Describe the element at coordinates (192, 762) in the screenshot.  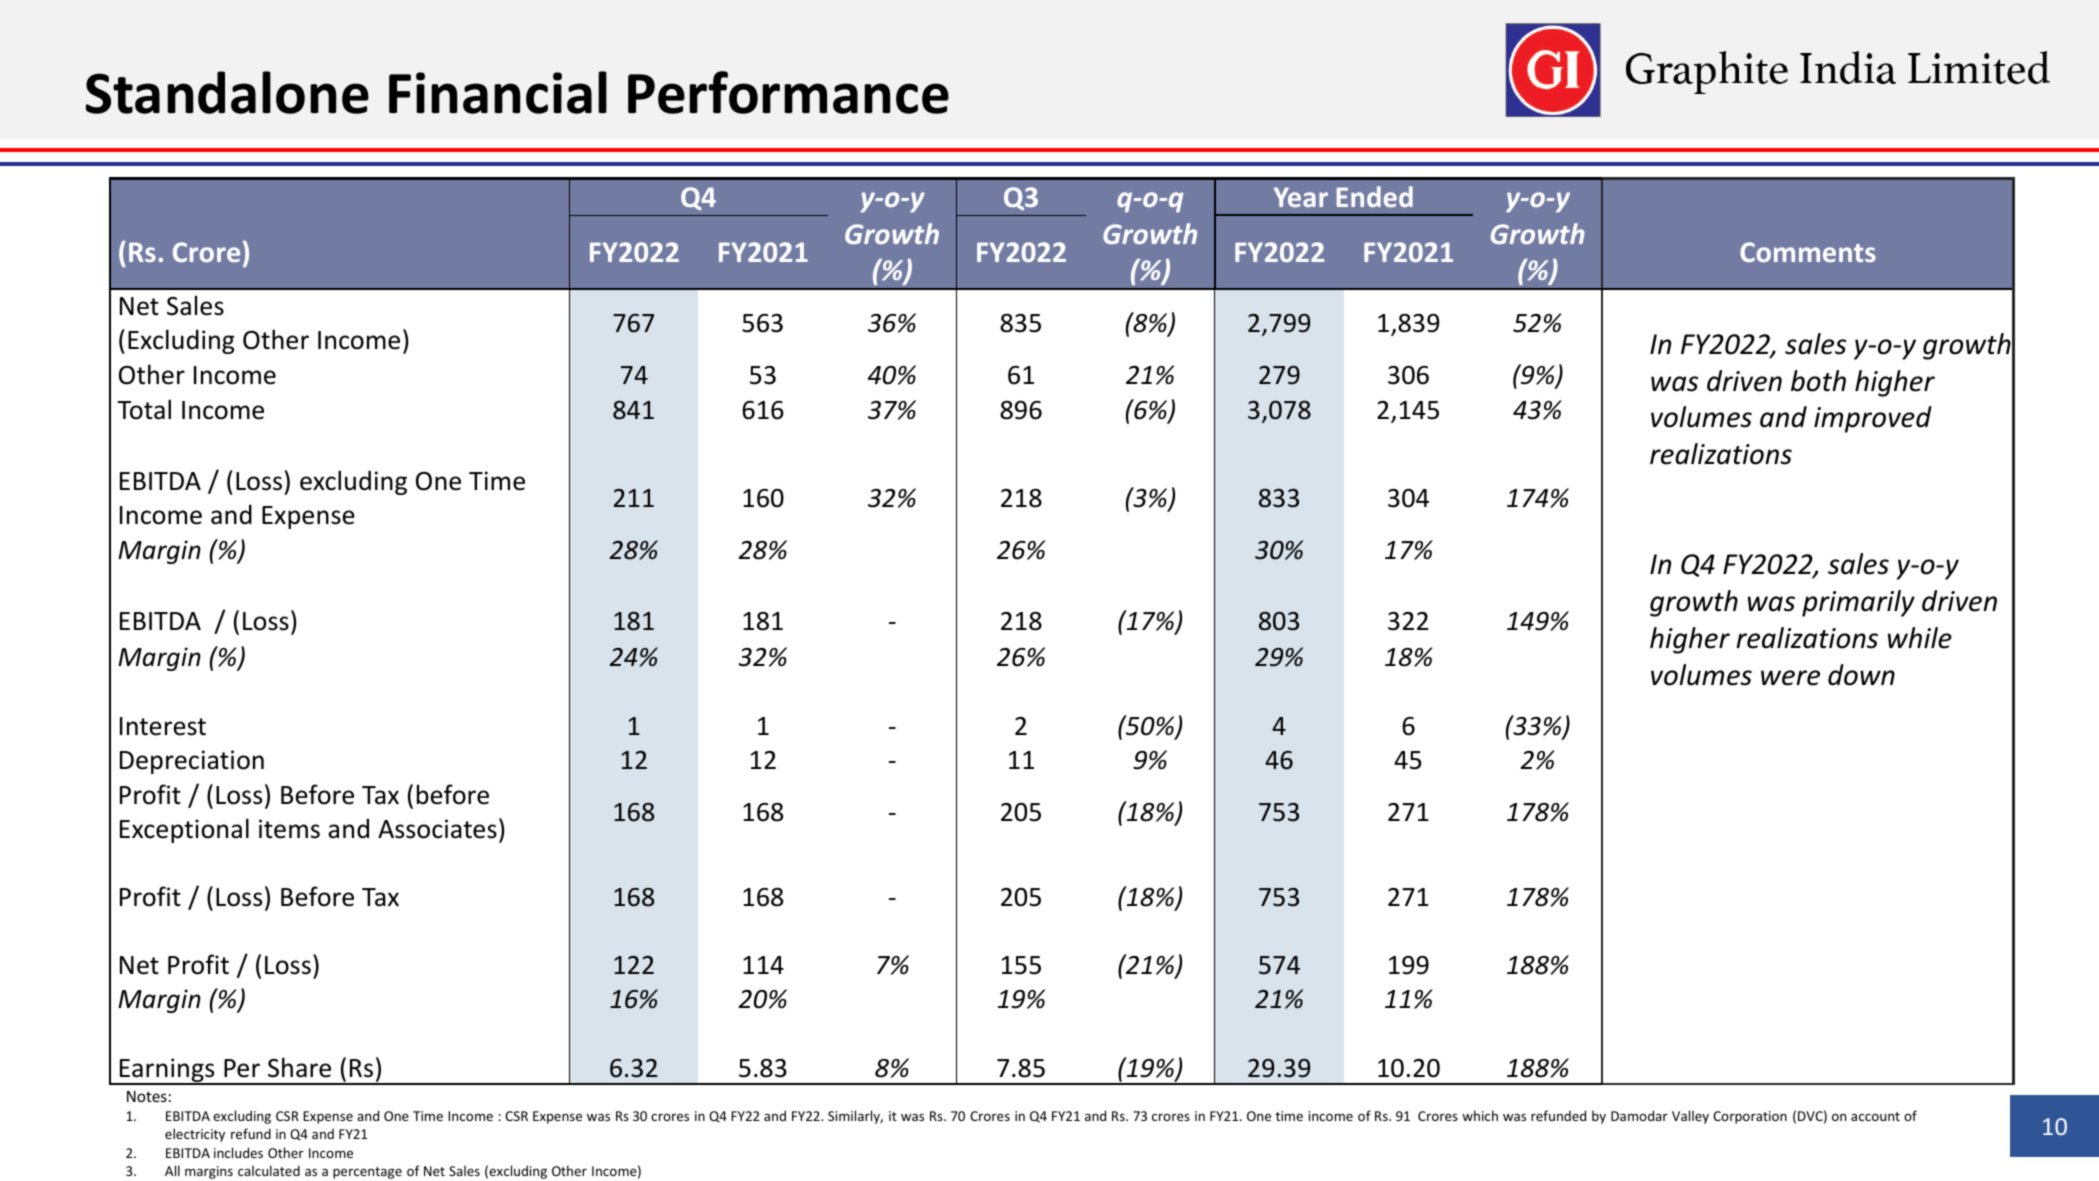
I see `Depreciation` at that location.
